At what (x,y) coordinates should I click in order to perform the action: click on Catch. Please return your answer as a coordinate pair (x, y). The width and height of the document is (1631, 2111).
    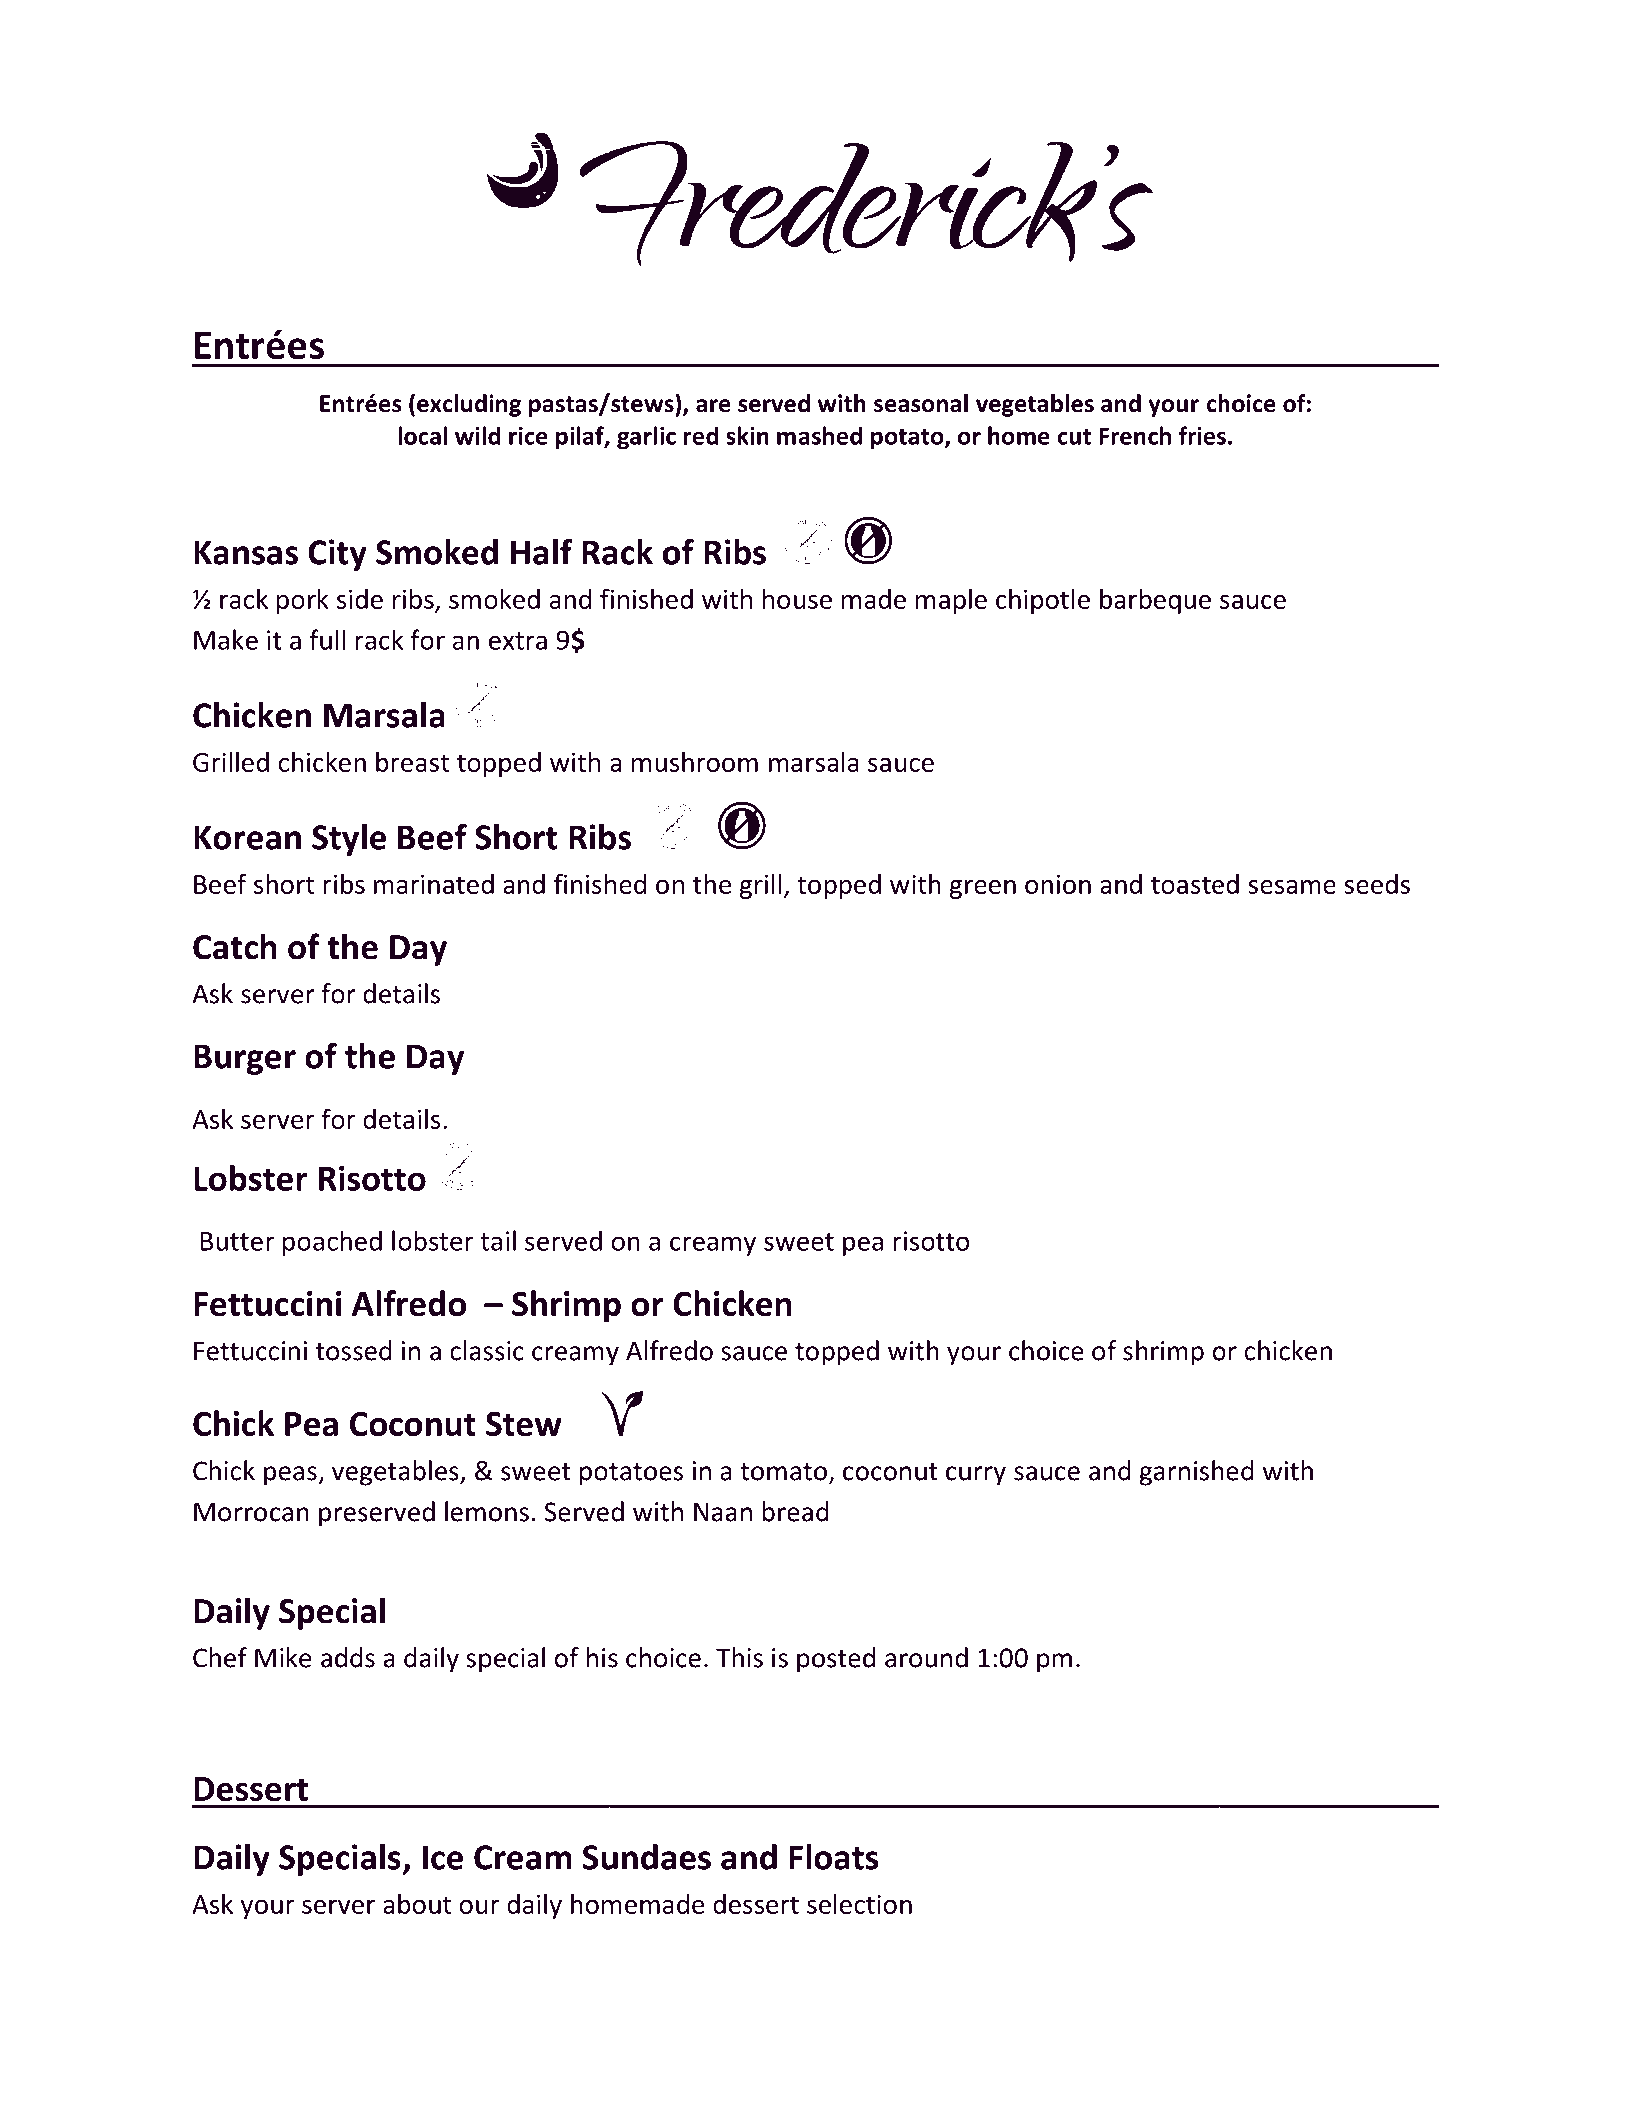
    Looking at the image, I should click on (235, 946).
